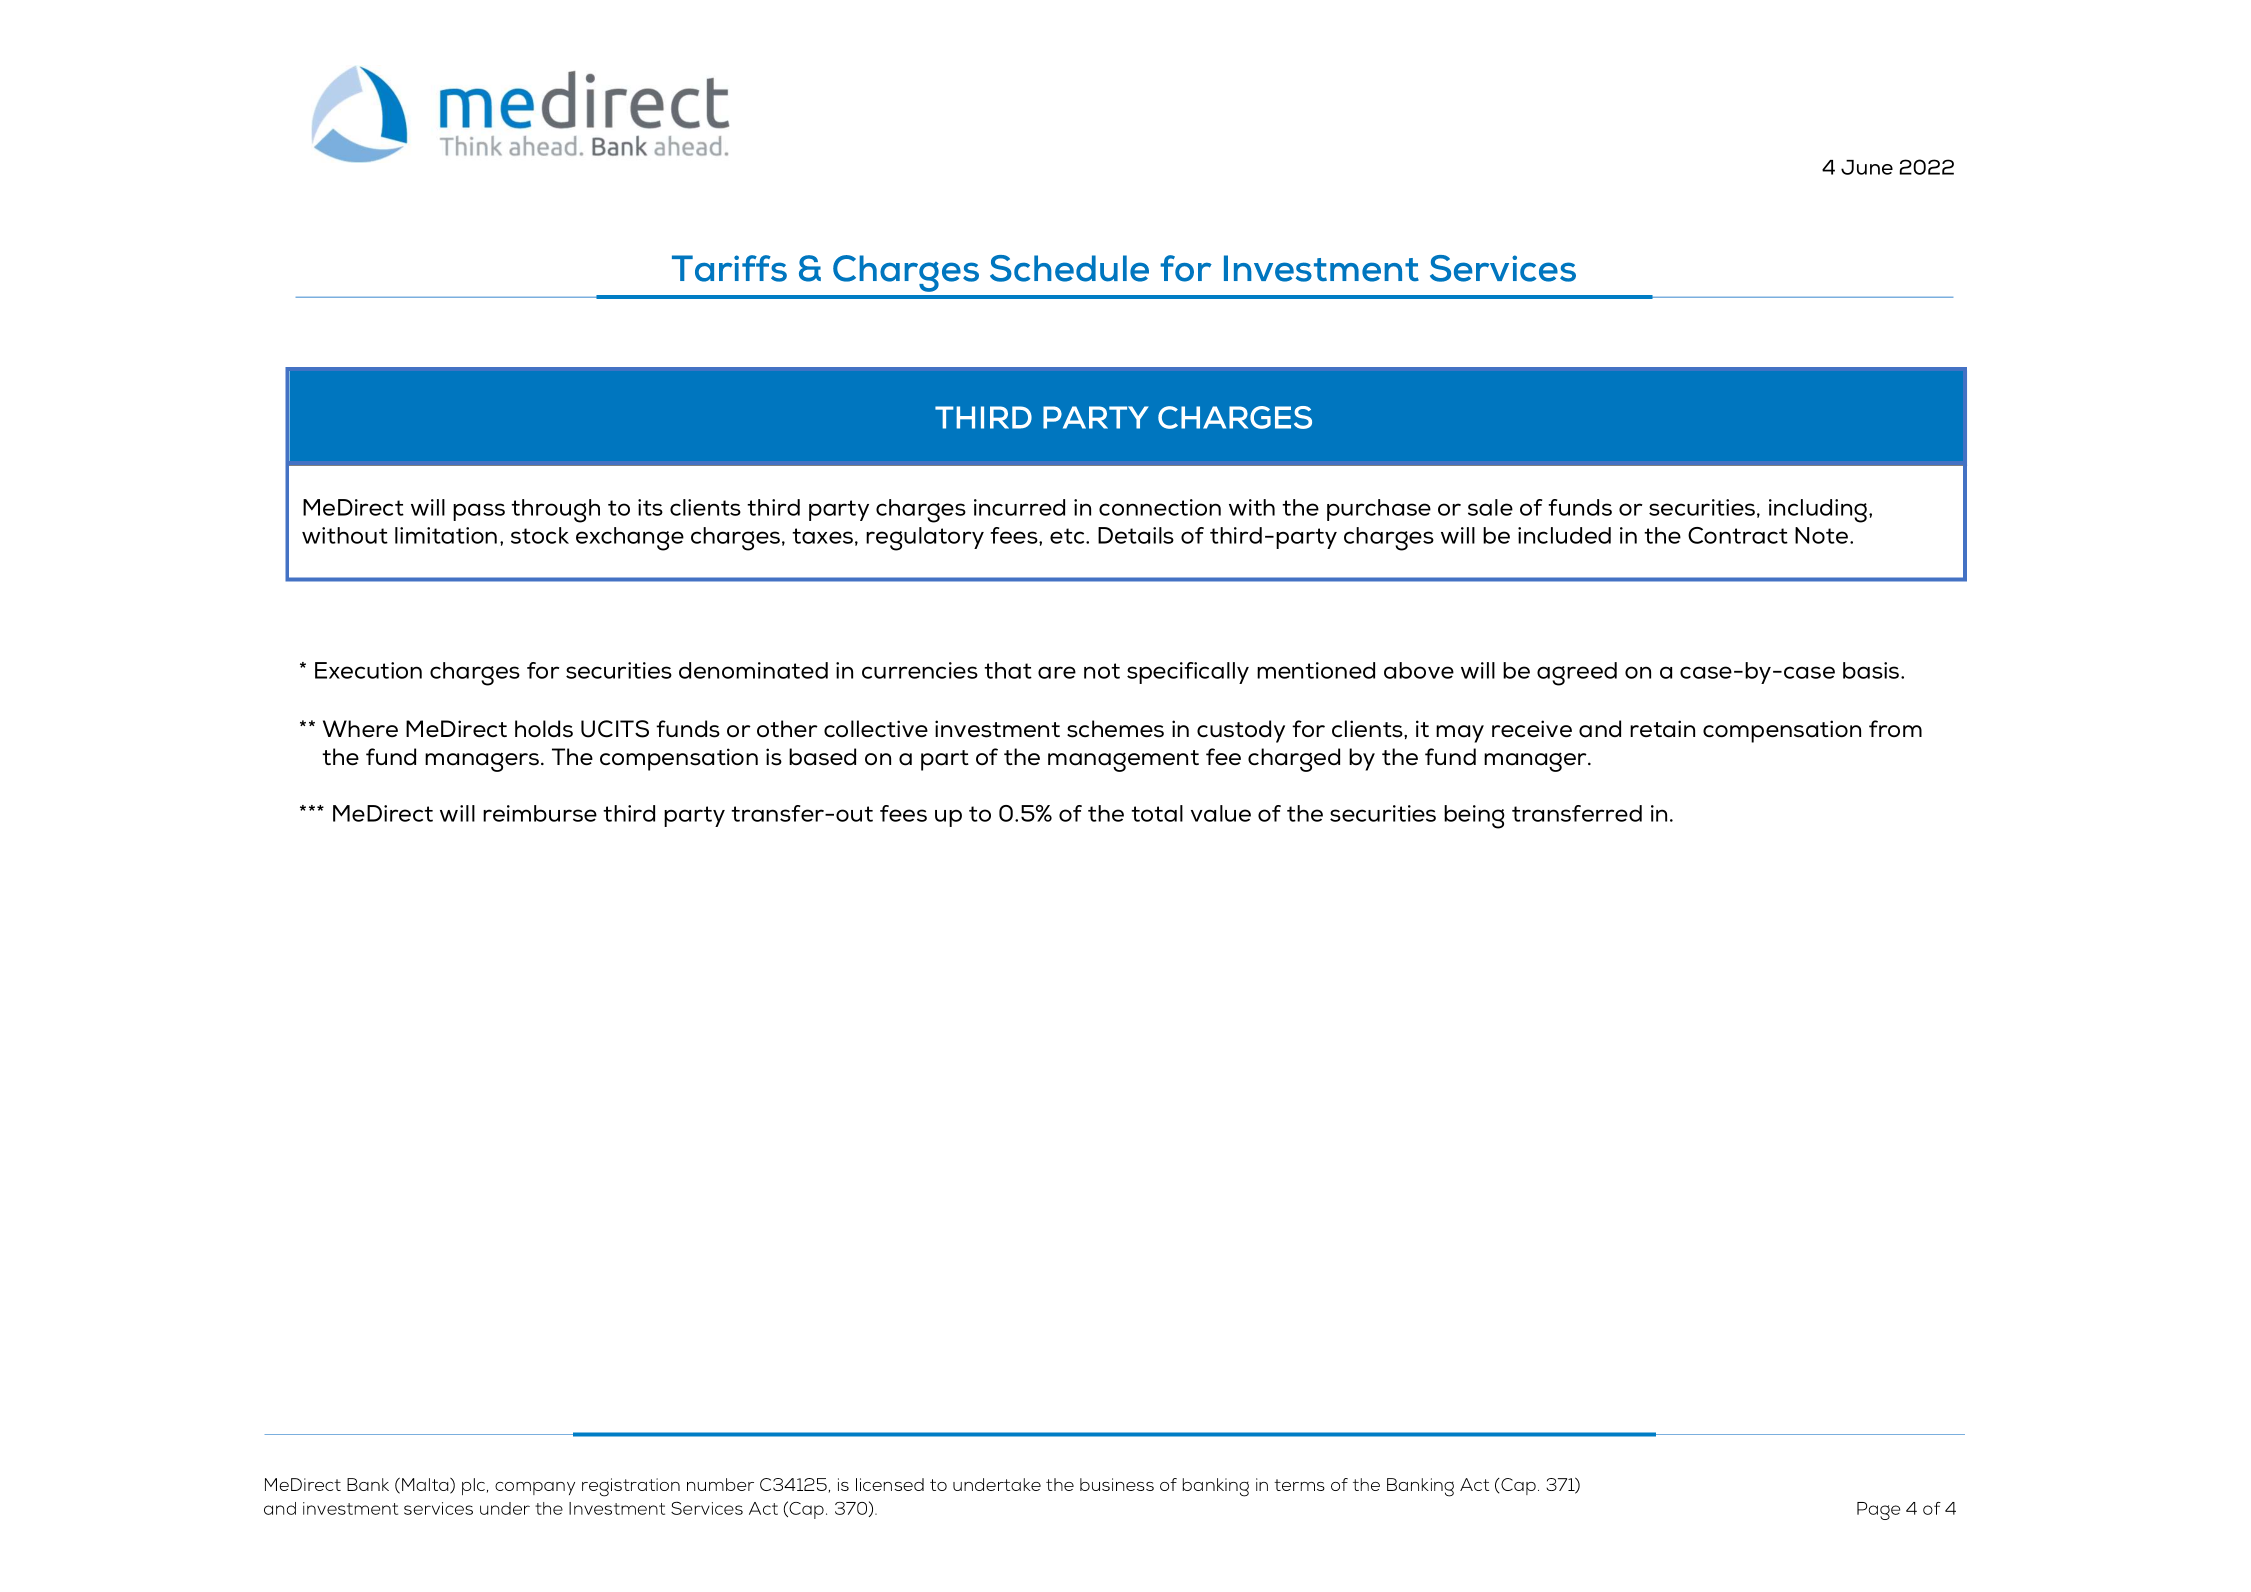 The width and height of the document is (2251, 1592). Describe the element at coordinates (1823, 535) in the document. I see `Note` at that location.
